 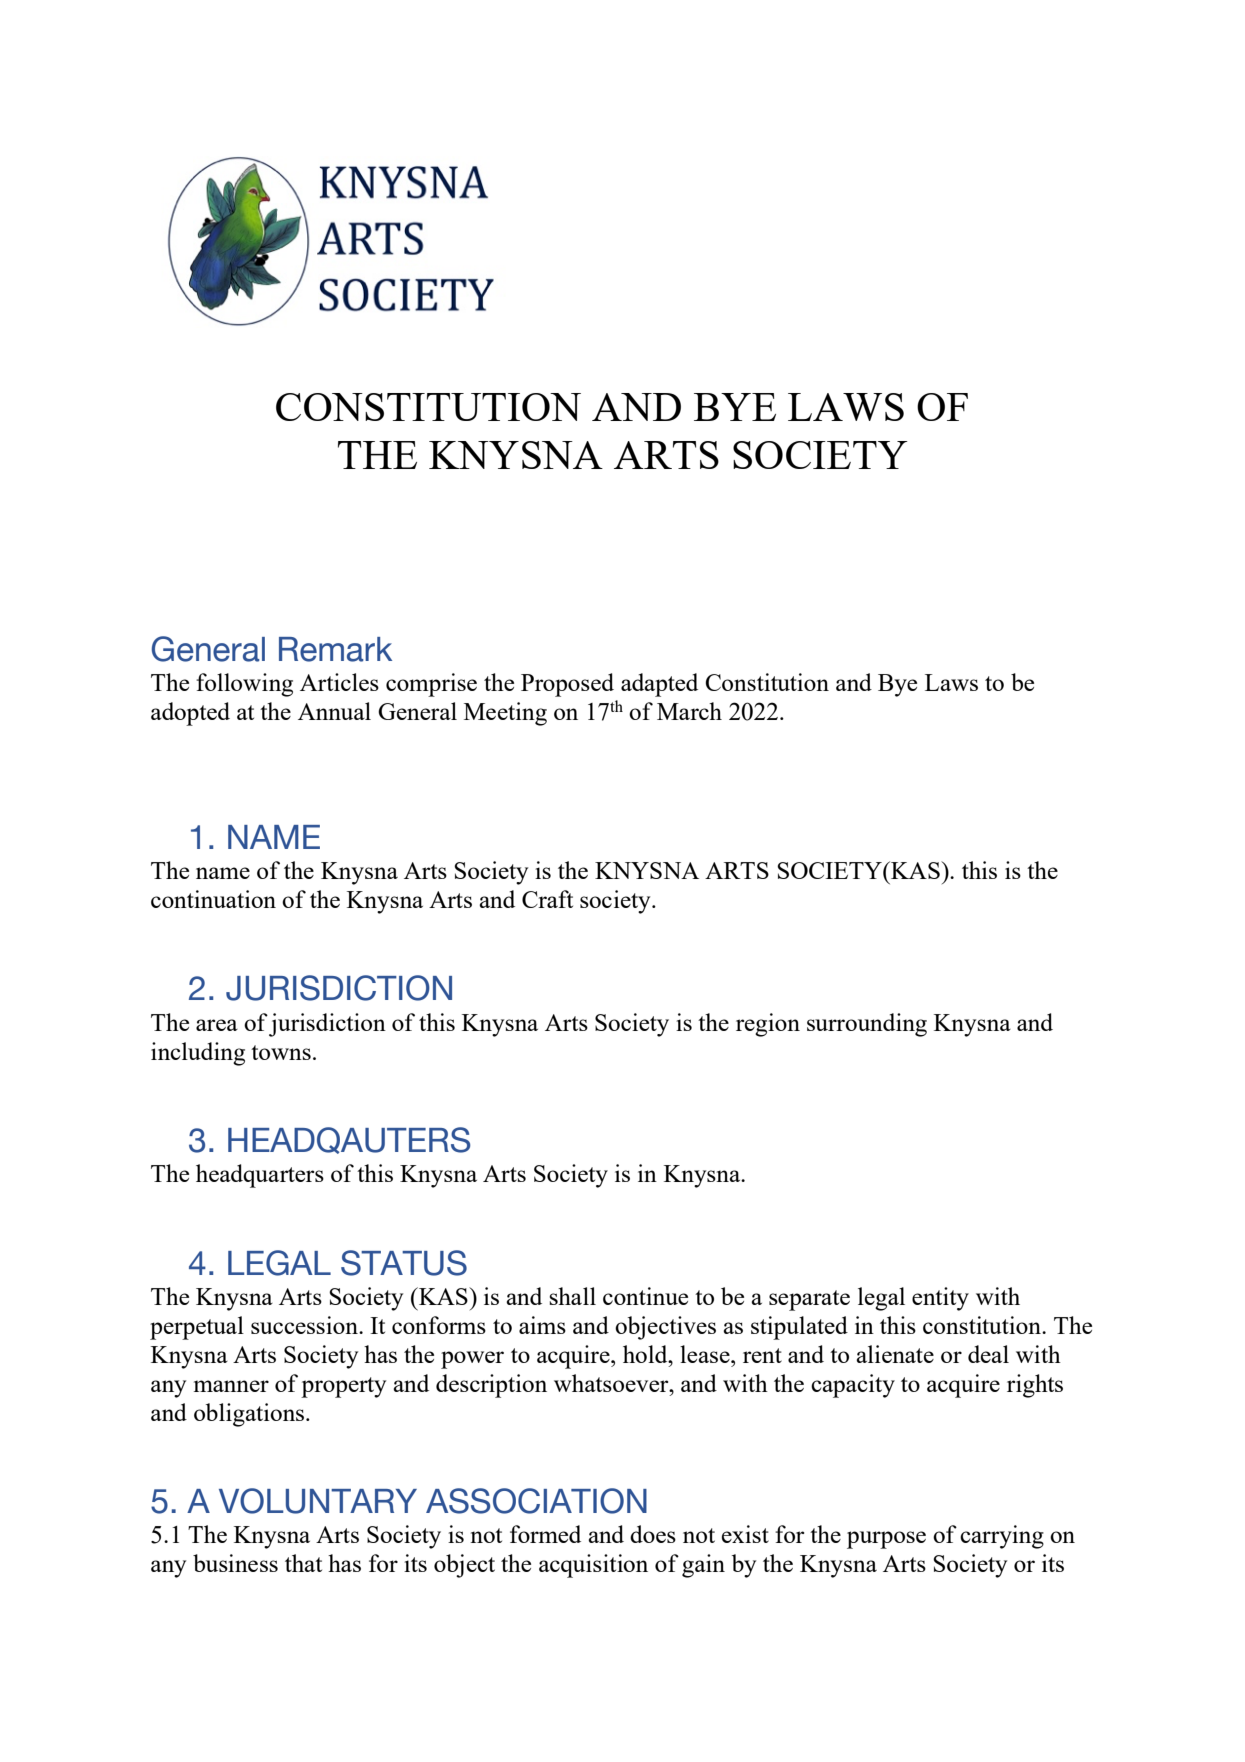 I want to click on that, so click(x=303, y=1563).
